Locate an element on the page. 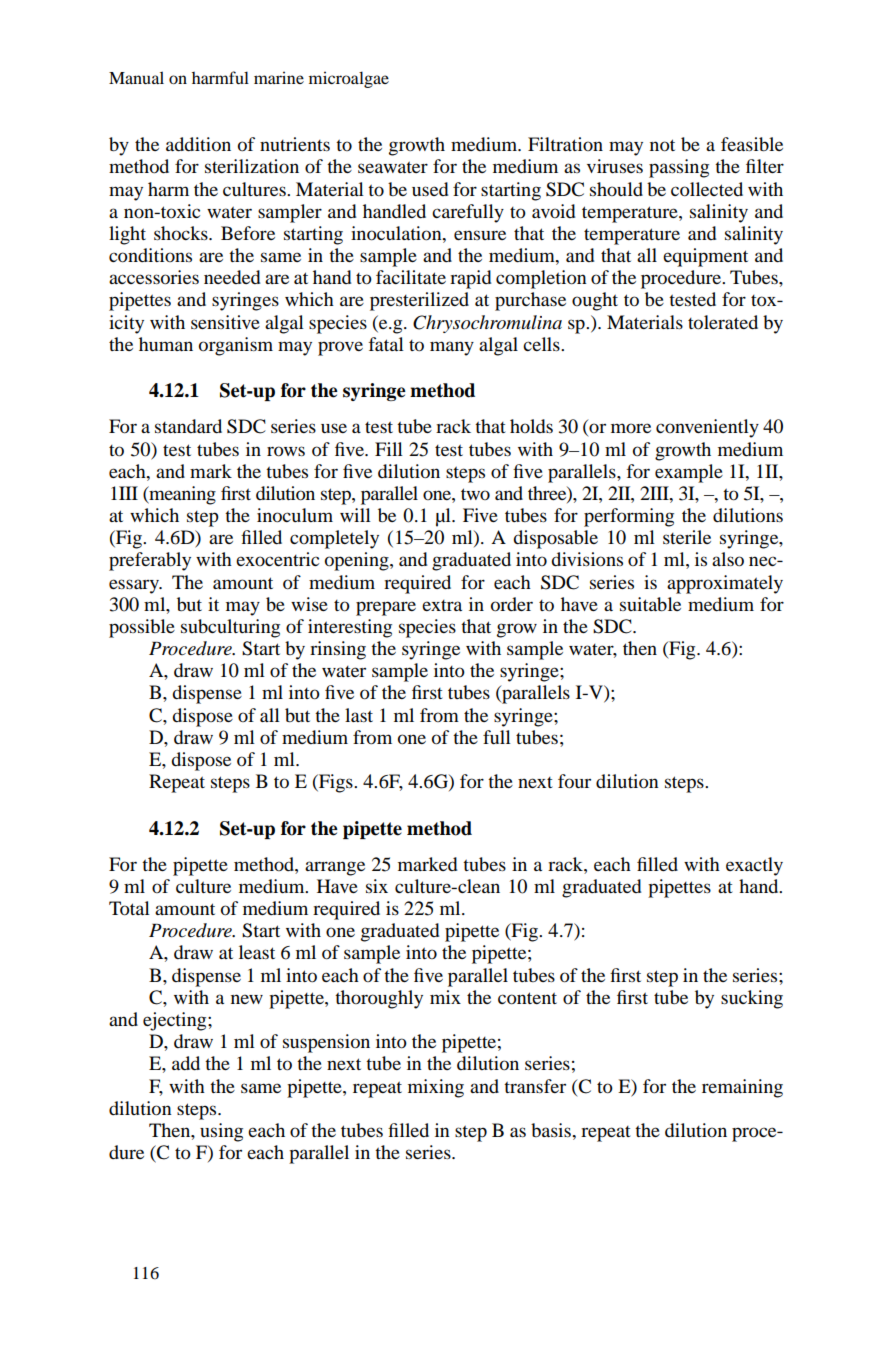  suitable is located at coordinates (650, 604).
